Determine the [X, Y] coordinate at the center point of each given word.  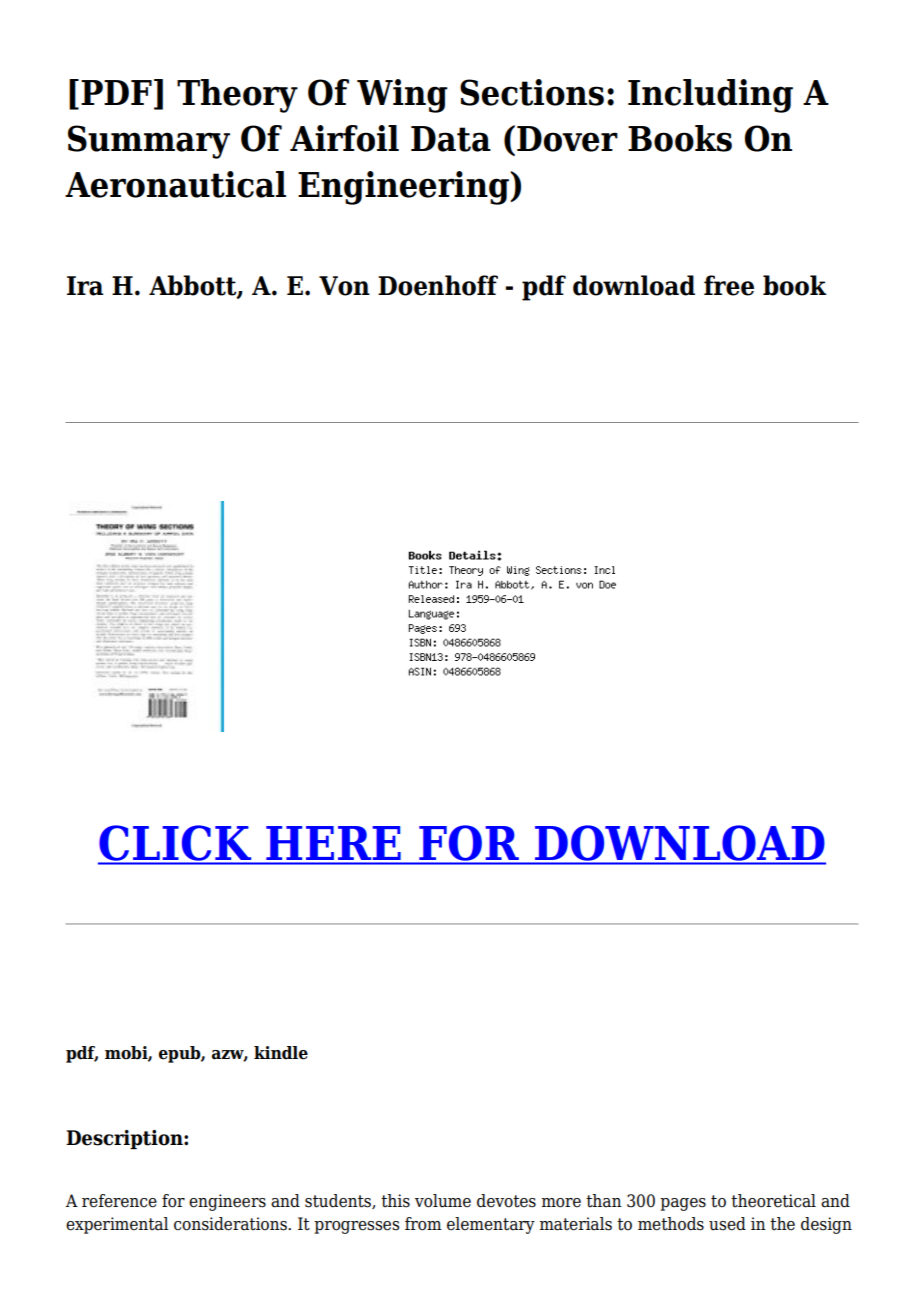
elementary [491, 1225]
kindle [281, 1053]
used [727, 1224]
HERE [333, 843]
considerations [231, 1224]
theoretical [773, 1201]
